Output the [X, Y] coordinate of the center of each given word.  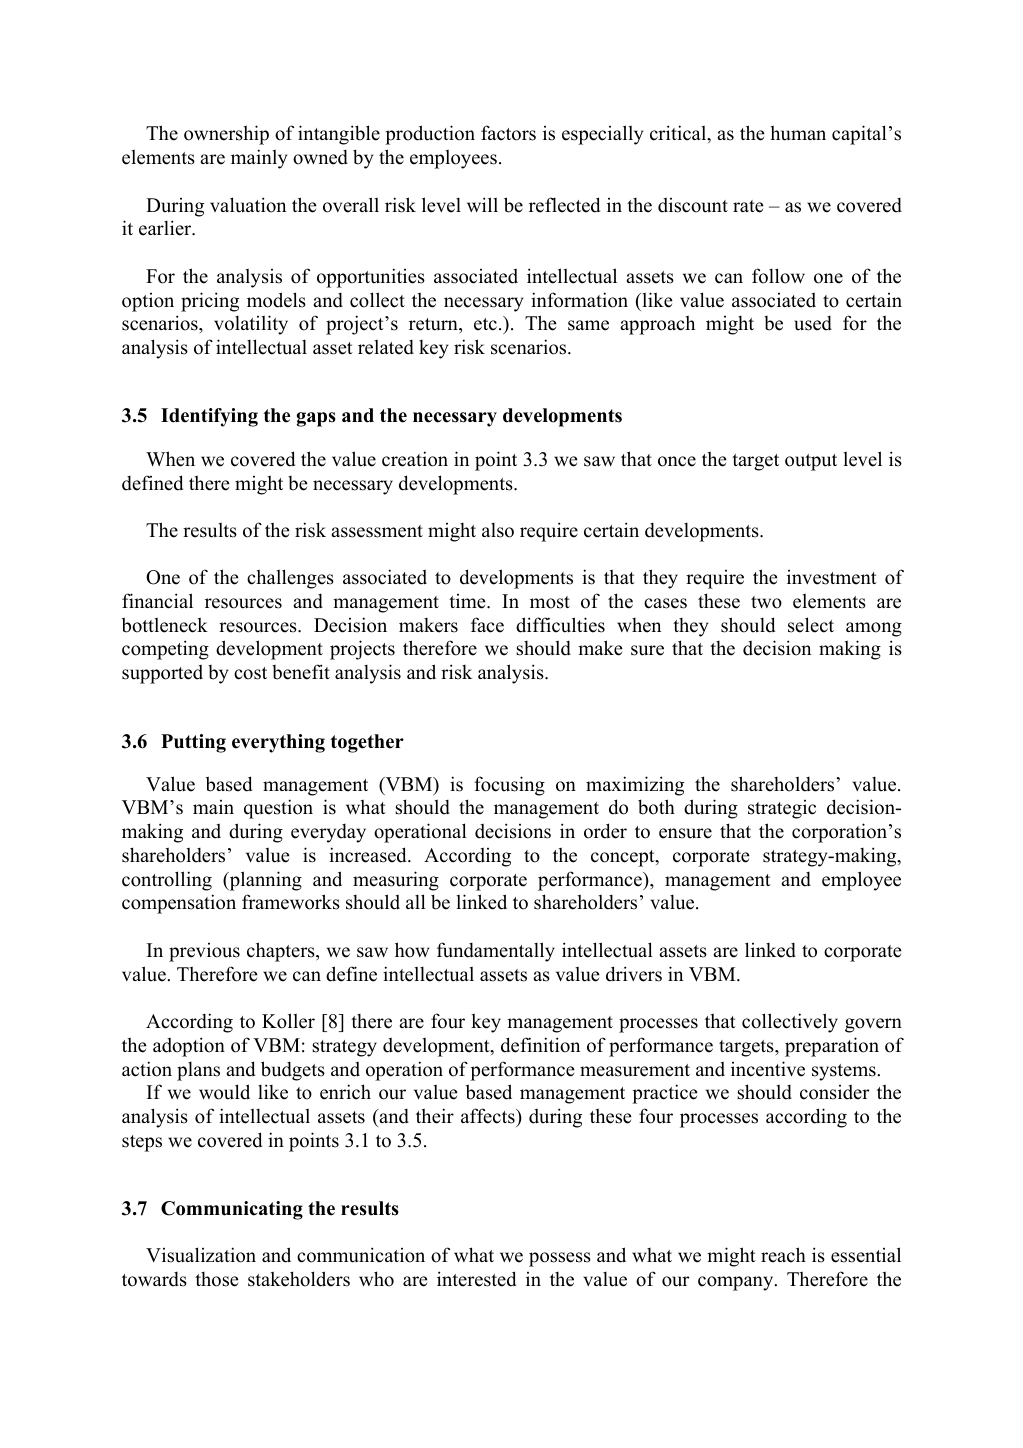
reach [783, 1255]
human [798, 133]
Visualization [201, 1255]
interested [476, 1279]
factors [508, 133]
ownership [226, 135]
